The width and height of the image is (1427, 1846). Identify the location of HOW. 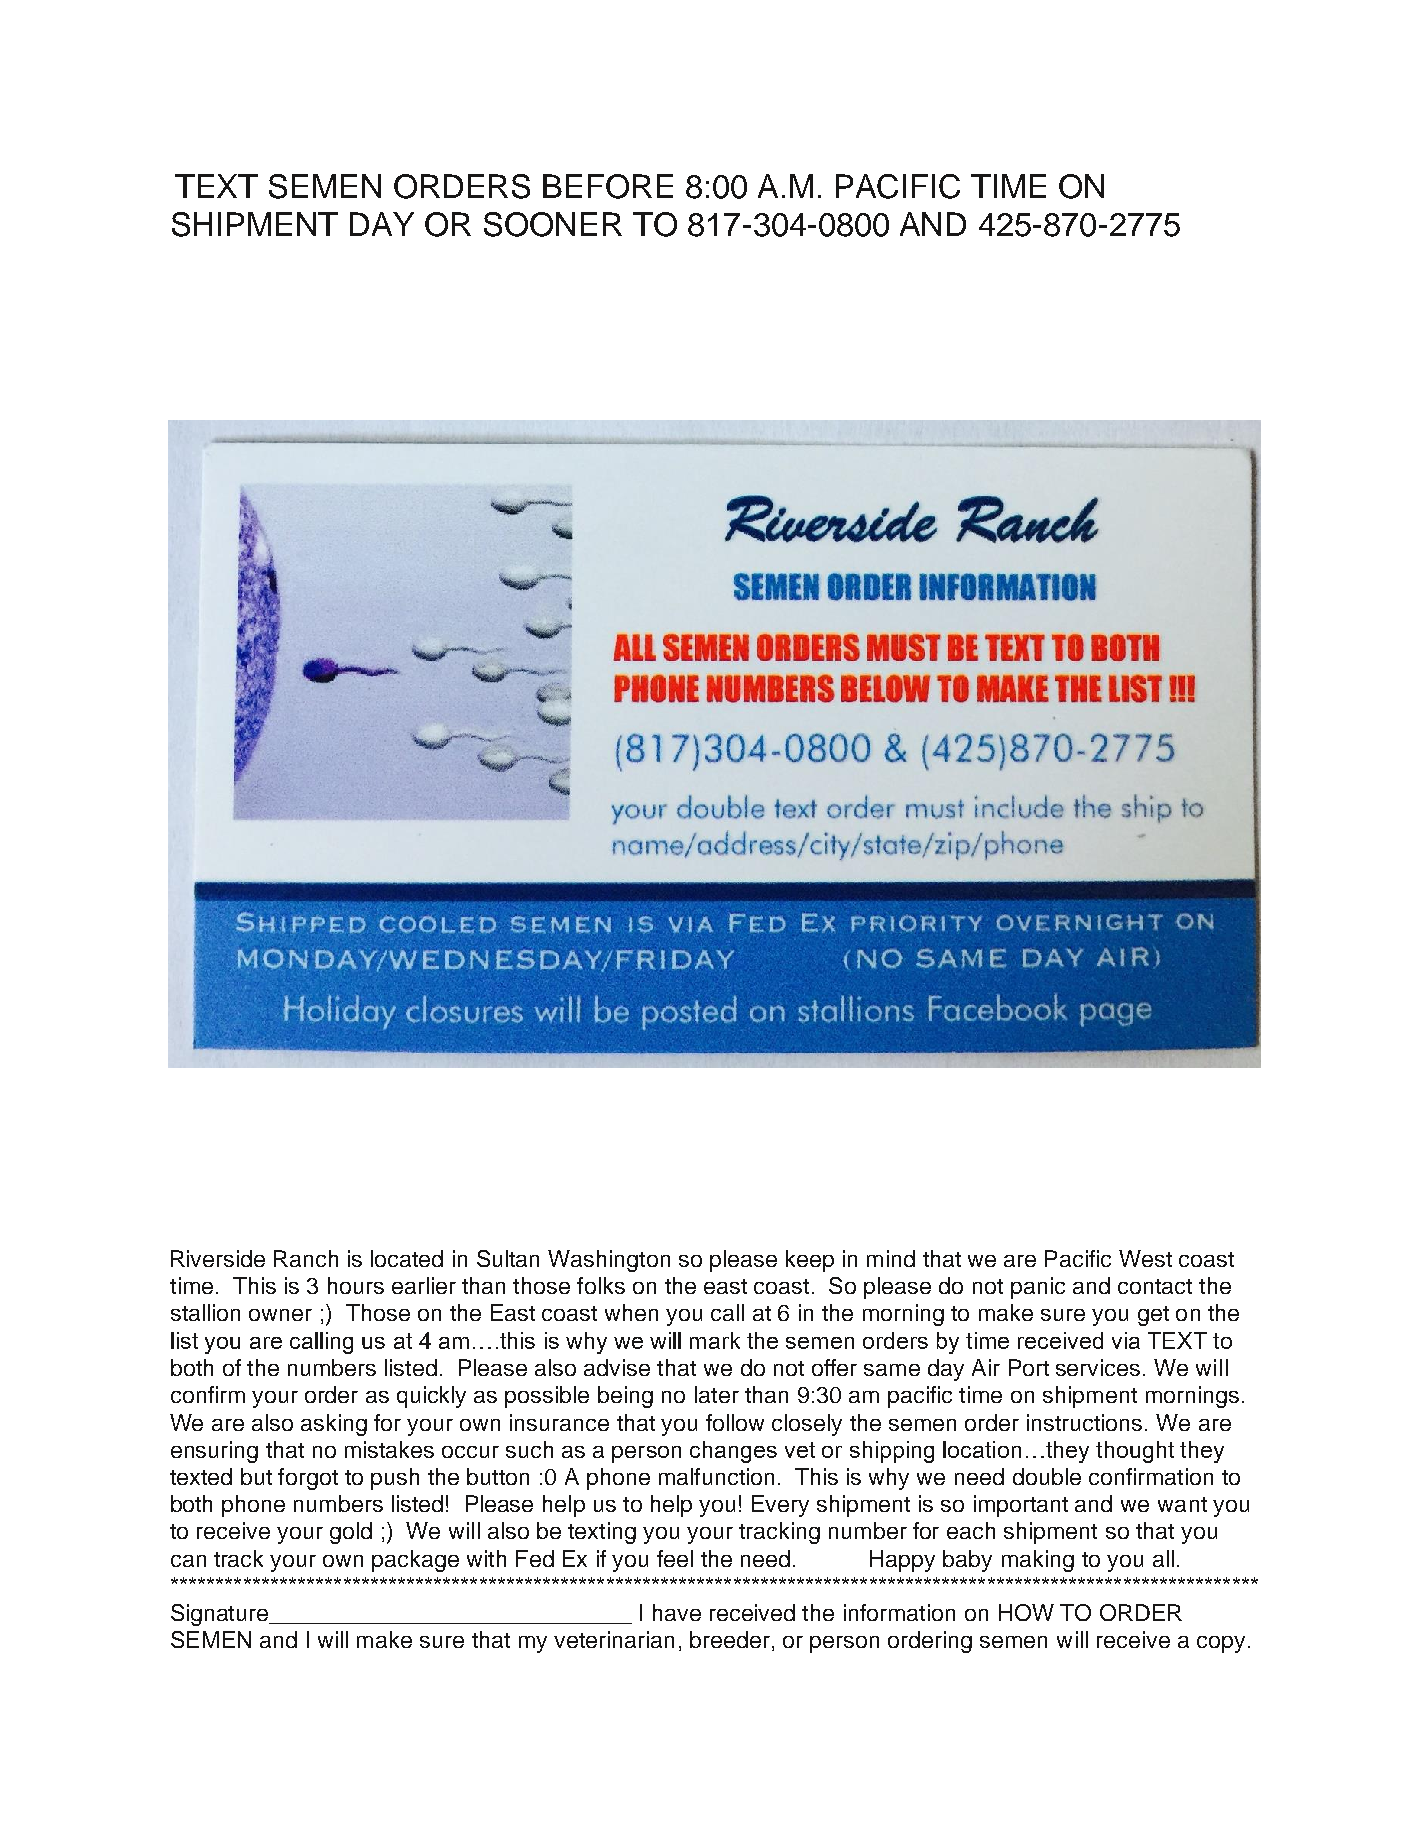
(1026, 1612).
